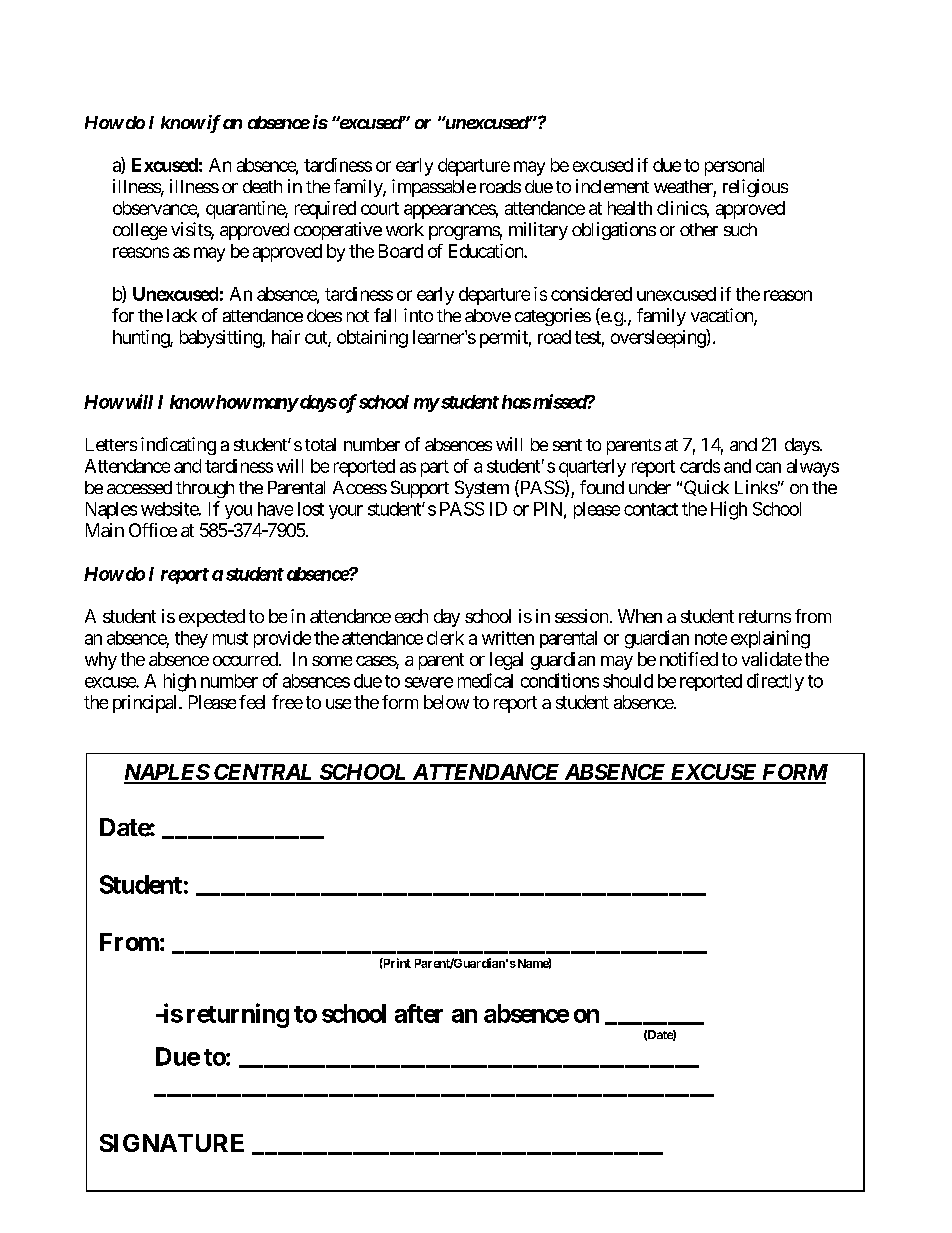 The image size is (952, 1233). I want to click on Support, so click(420, 489).
